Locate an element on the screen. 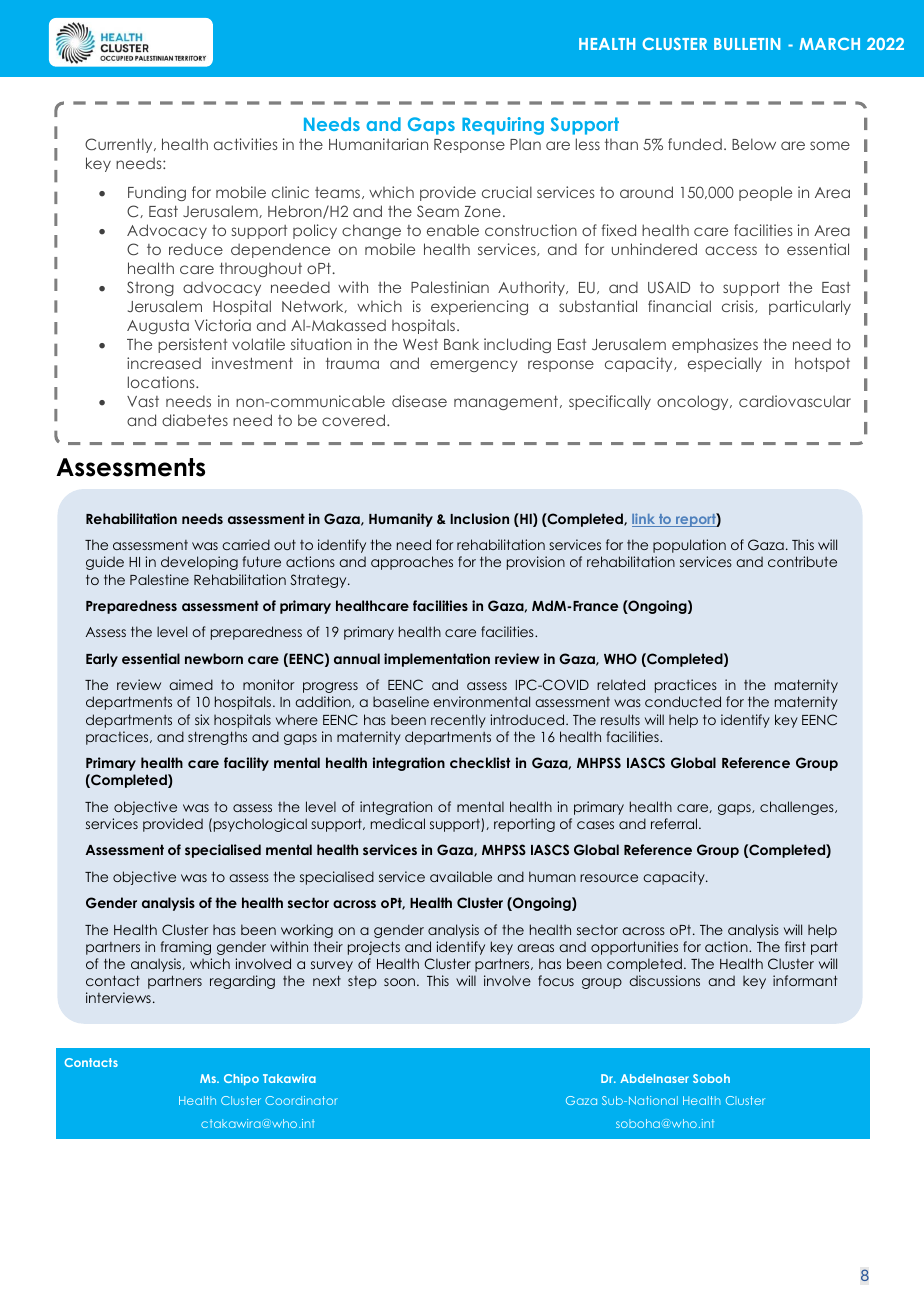  BULLETIN is located at coordinates (747, 44).
